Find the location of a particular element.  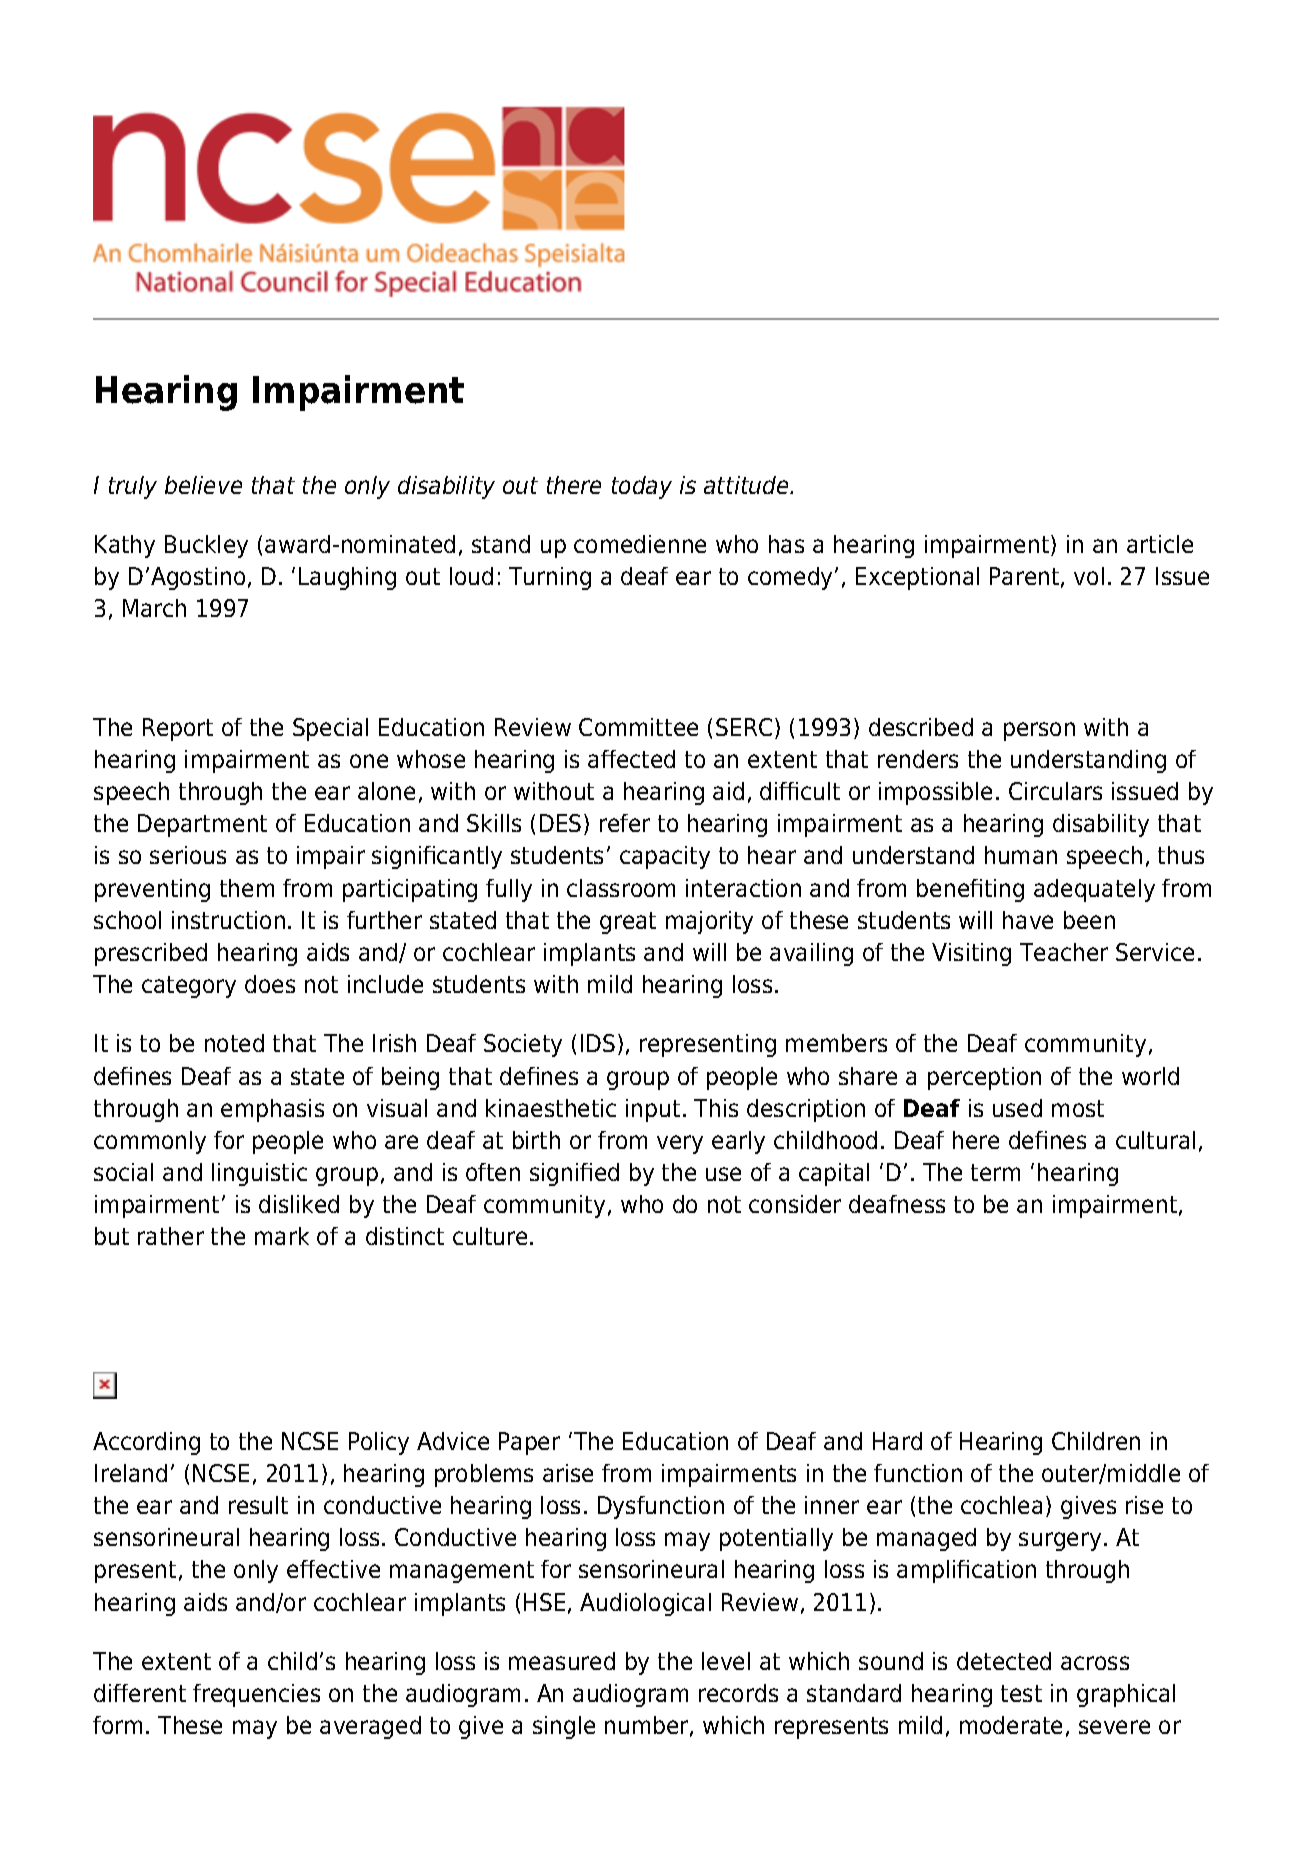

input is located at coordinates (653, 1110).
